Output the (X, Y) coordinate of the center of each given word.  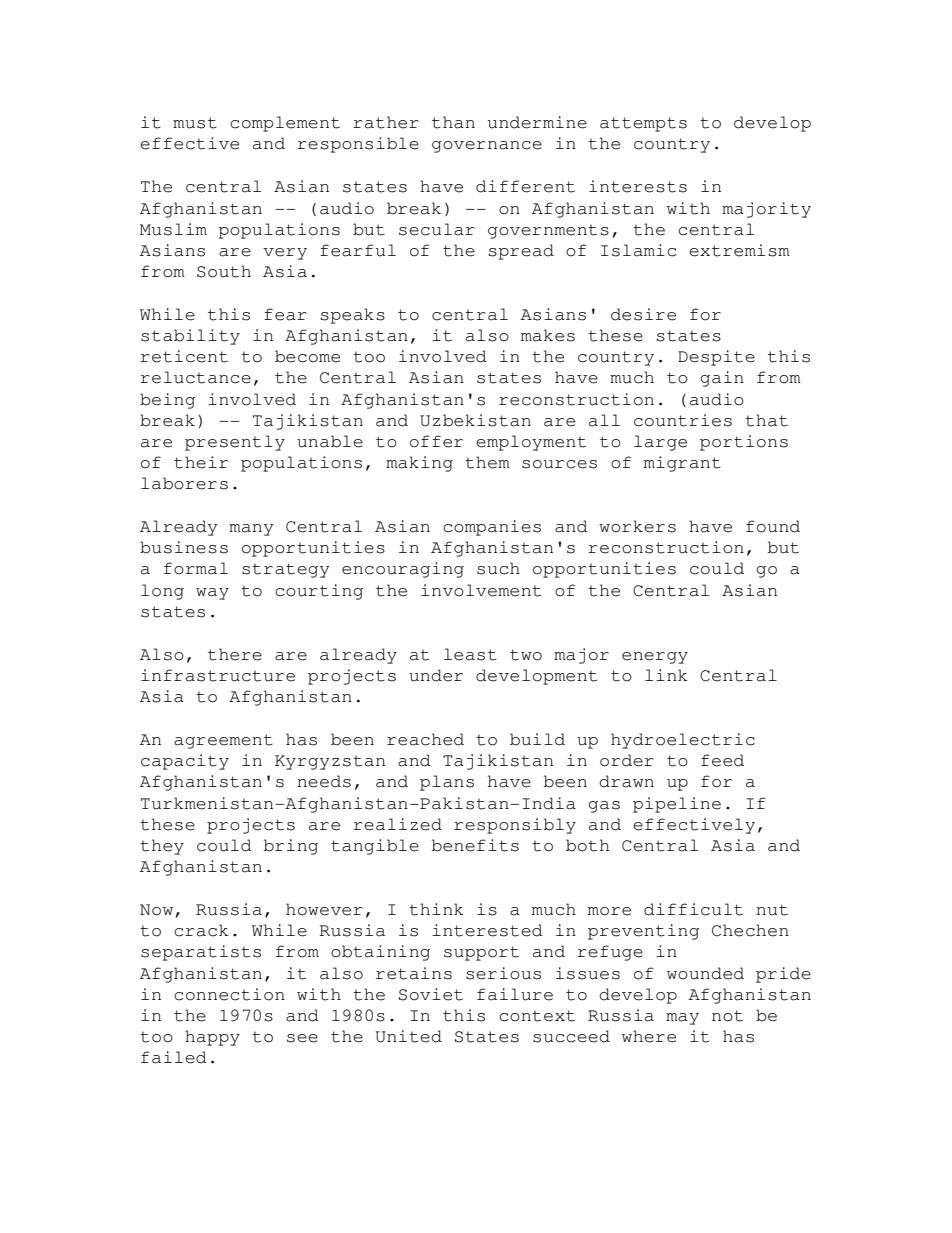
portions (744, 443)
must (195, 123)
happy (212, 1038)
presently (235, 443)
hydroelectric (683, 741)
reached (425, 739)
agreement (223, 741)
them (487, 462)
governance (487, 147)
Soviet (431, 994)
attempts (643, 124)
